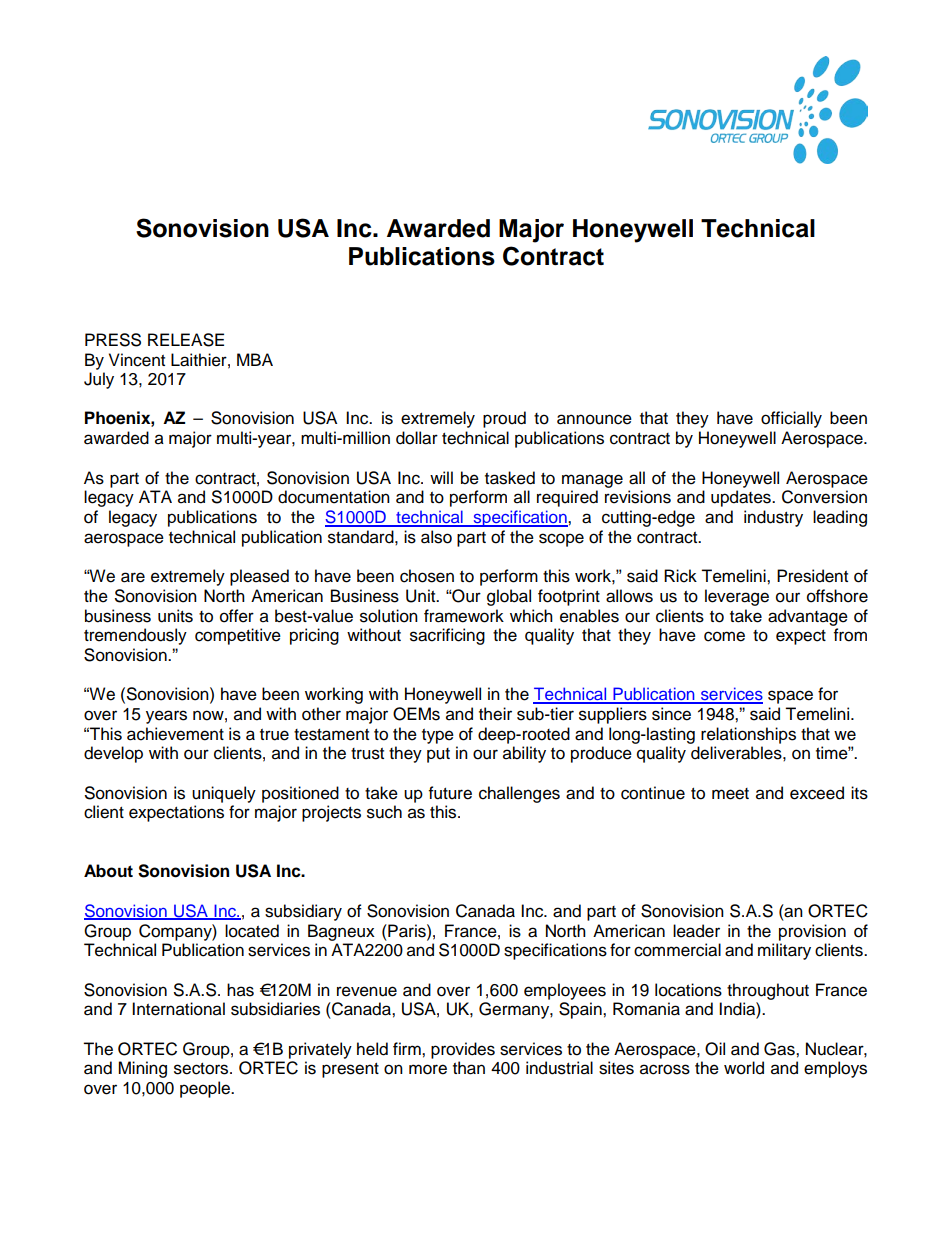  What do you see at coordinates (791, 419) in the screenshot?
I see `officially` at bounding box center [791, 419].
